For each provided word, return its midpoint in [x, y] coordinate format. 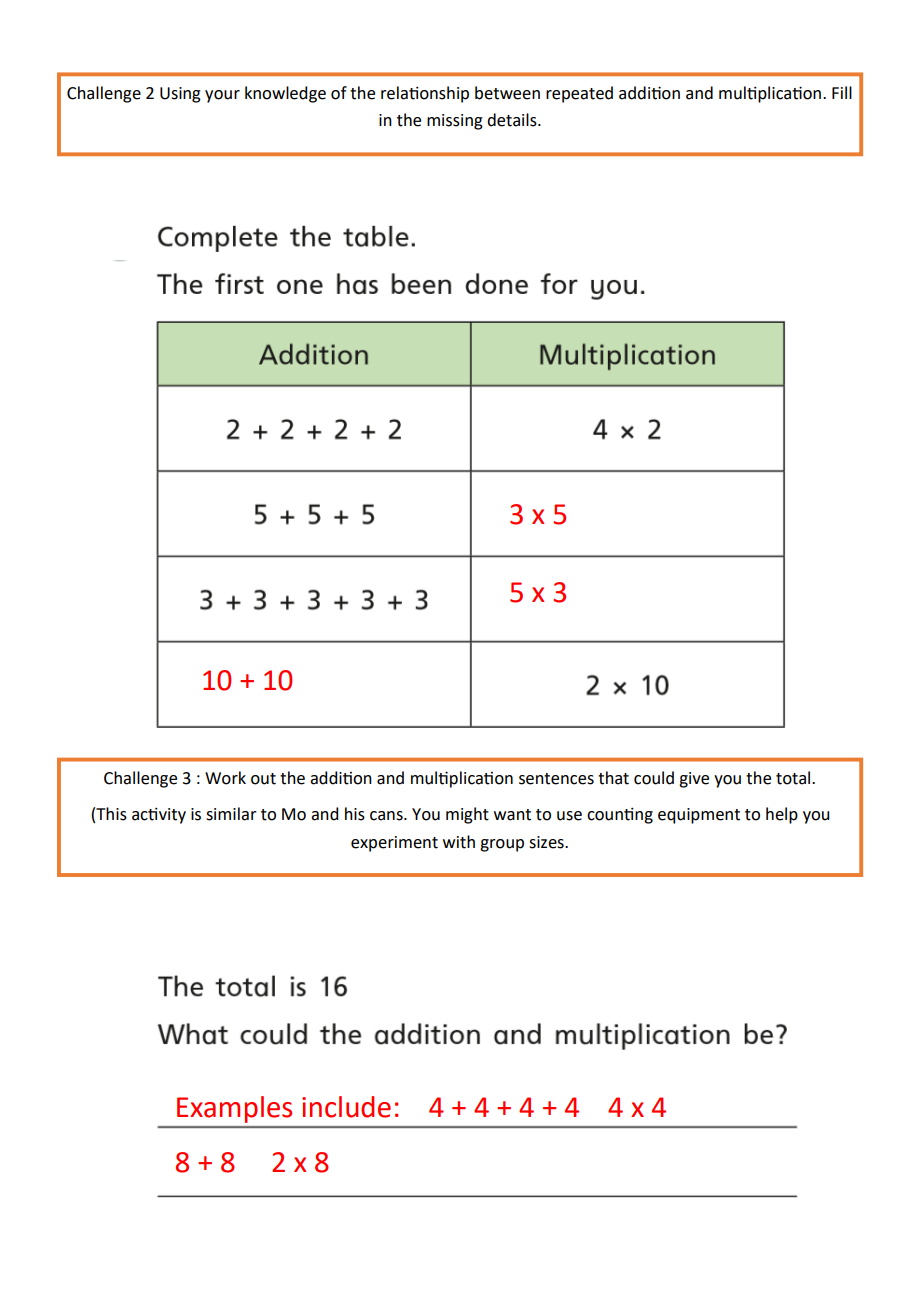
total [794, 778]
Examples [234, 1109]
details [513, 120]
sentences [556, 779]
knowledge [285, 94]
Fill [842, 92]
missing [455, 122]
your [222, 96]
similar [231, 814]
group [502, 845]
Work [225, 778]
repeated [579, 94]
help [782, 815]
